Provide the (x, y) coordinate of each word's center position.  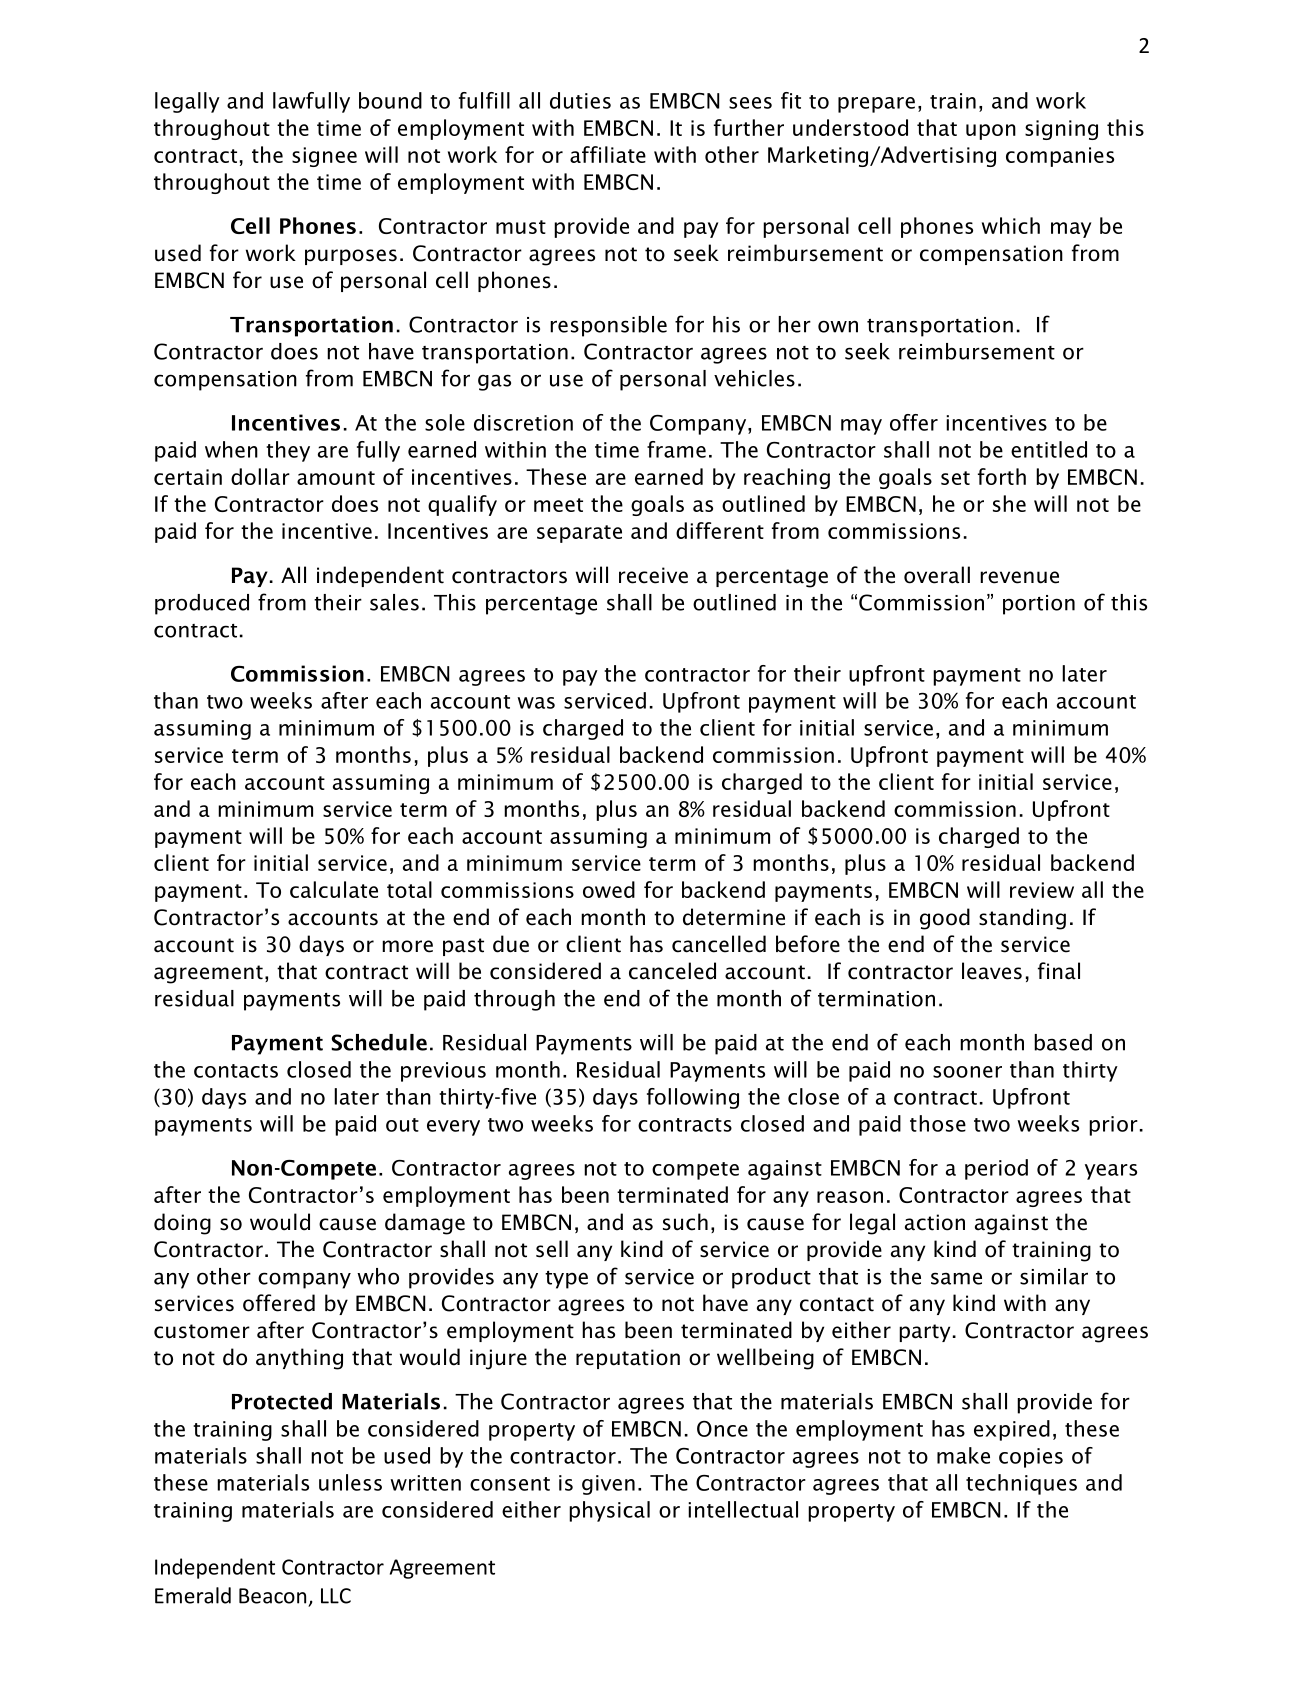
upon (991, 132)
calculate (334, 889)
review (1042, 890)
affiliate (608, 154)
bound (390, 100)
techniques (1021, 1484)
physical (609, 1511)
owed (609, 889)
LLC (336, 1596)
